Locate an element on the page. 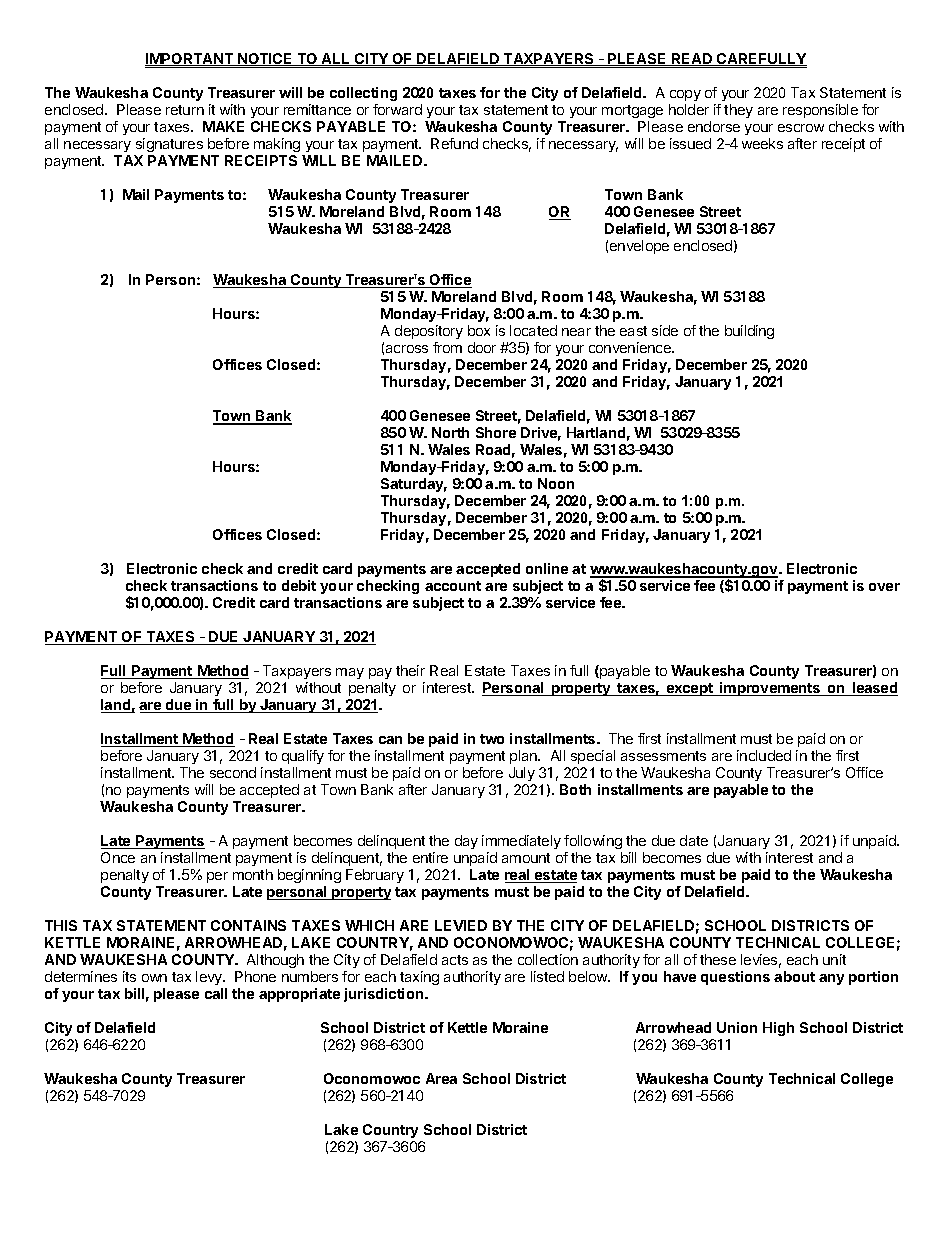 This document has height=1233, width=952. High is located at coordinates (778, 1029).
